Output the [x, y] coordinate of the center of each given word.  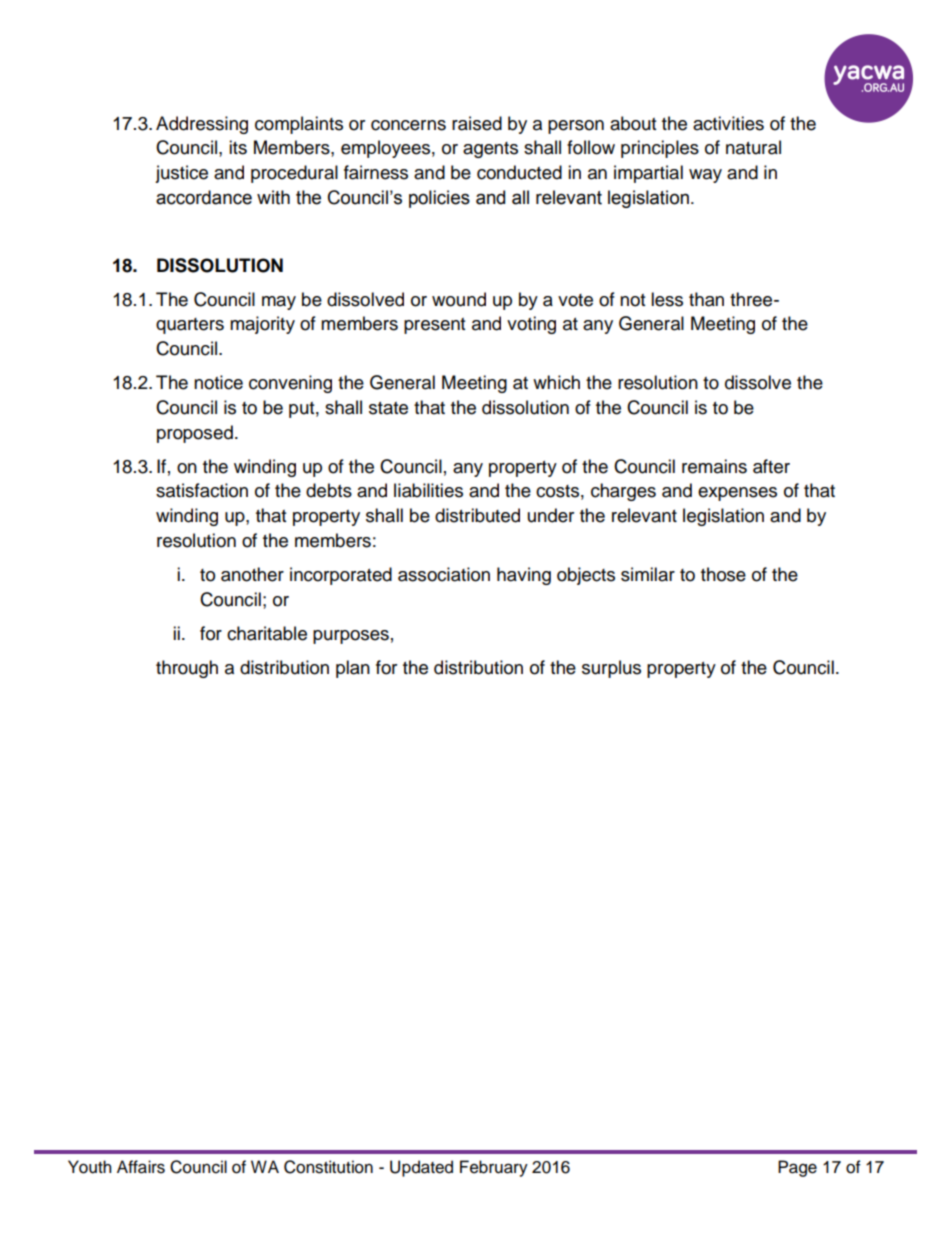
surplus [611, 669]
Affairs [141, 1167]
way [705, 176]
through [187, 669]
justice [181, 174]
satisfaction [202, 490]
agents [490, 150]
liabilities [428, 490]
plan [353, 669]
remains [714, 466]
